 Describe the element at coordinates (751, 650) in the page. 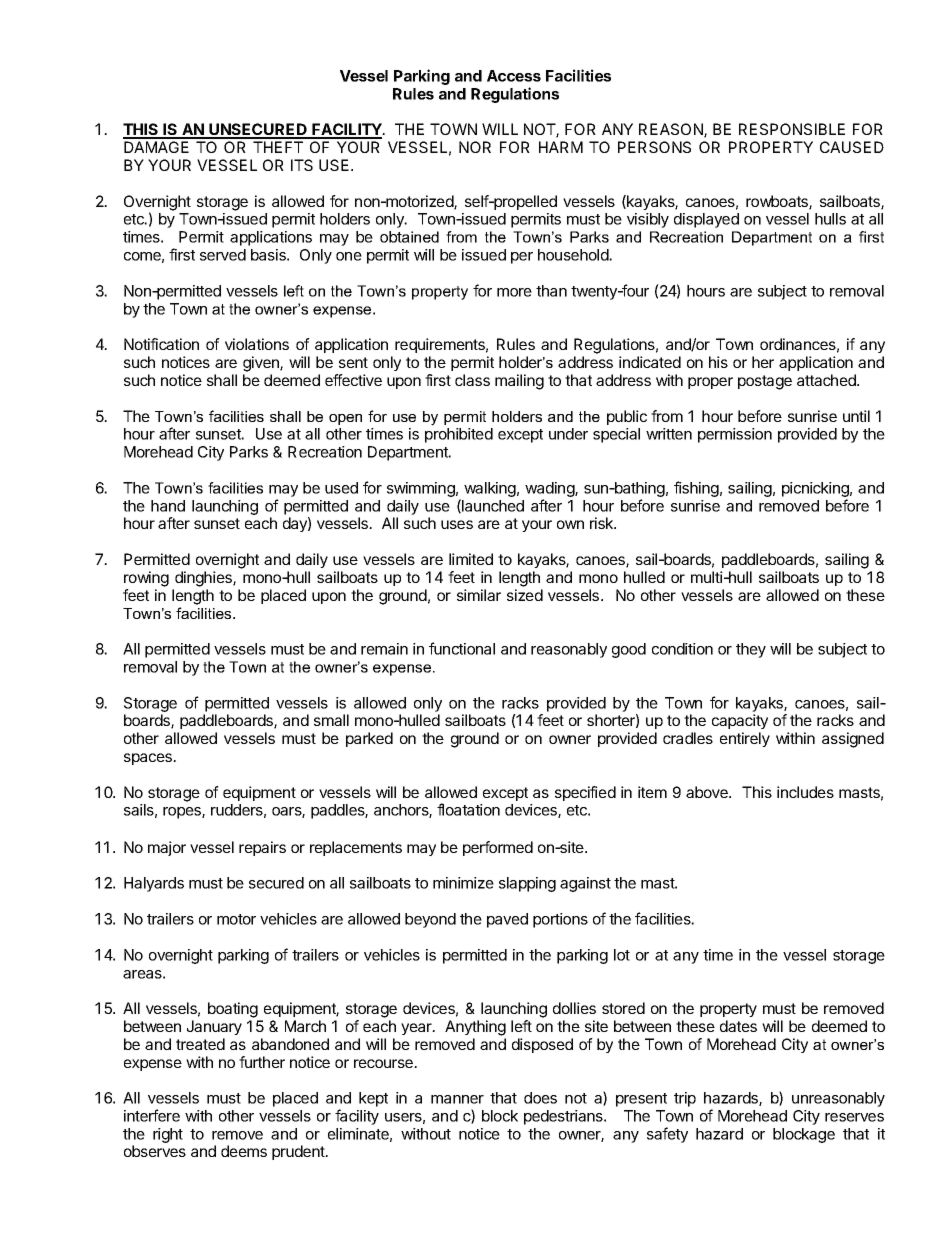

I see `they` at that location.
